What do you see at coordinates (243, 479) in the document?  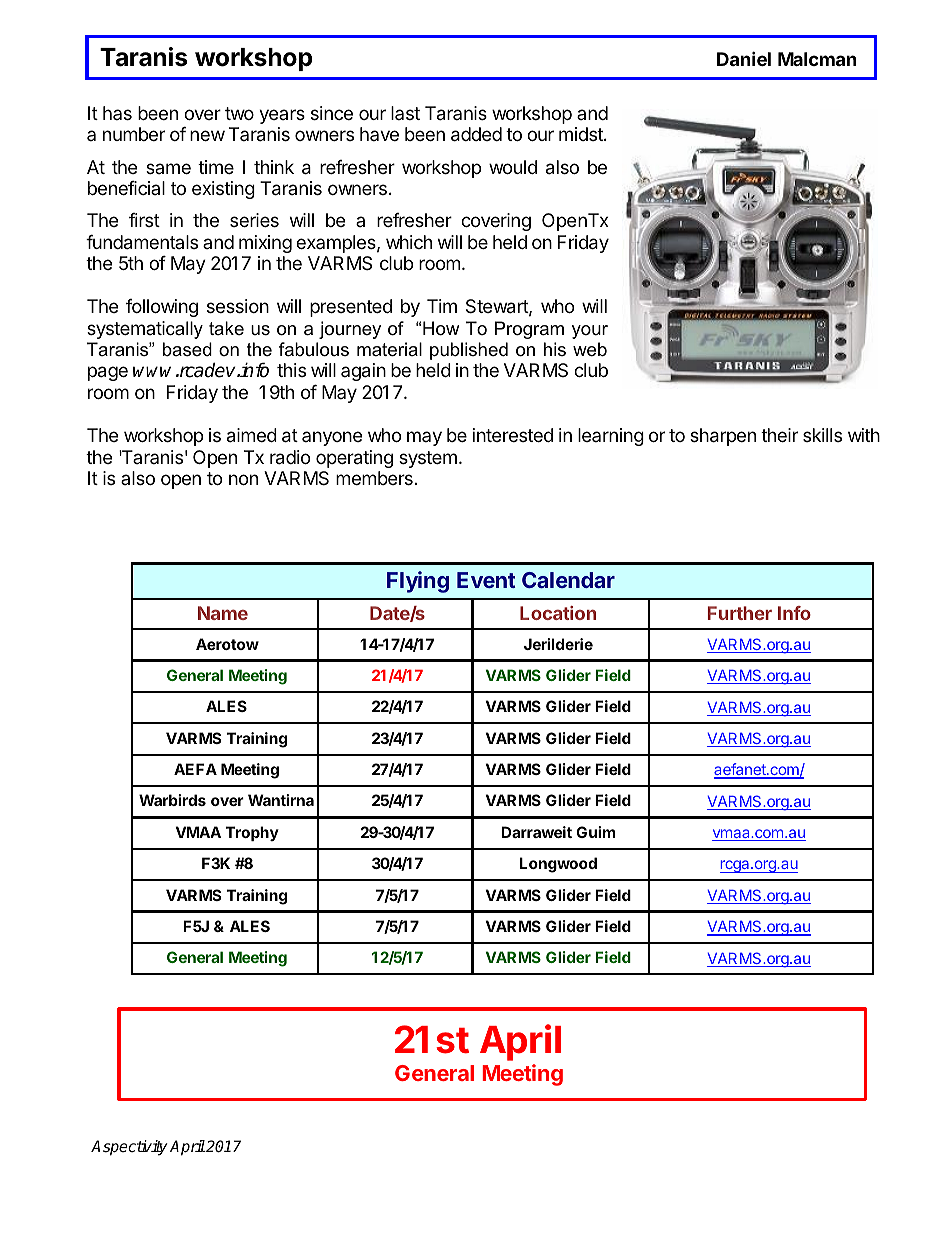 I see `non` at bounding box center [243, 479].
